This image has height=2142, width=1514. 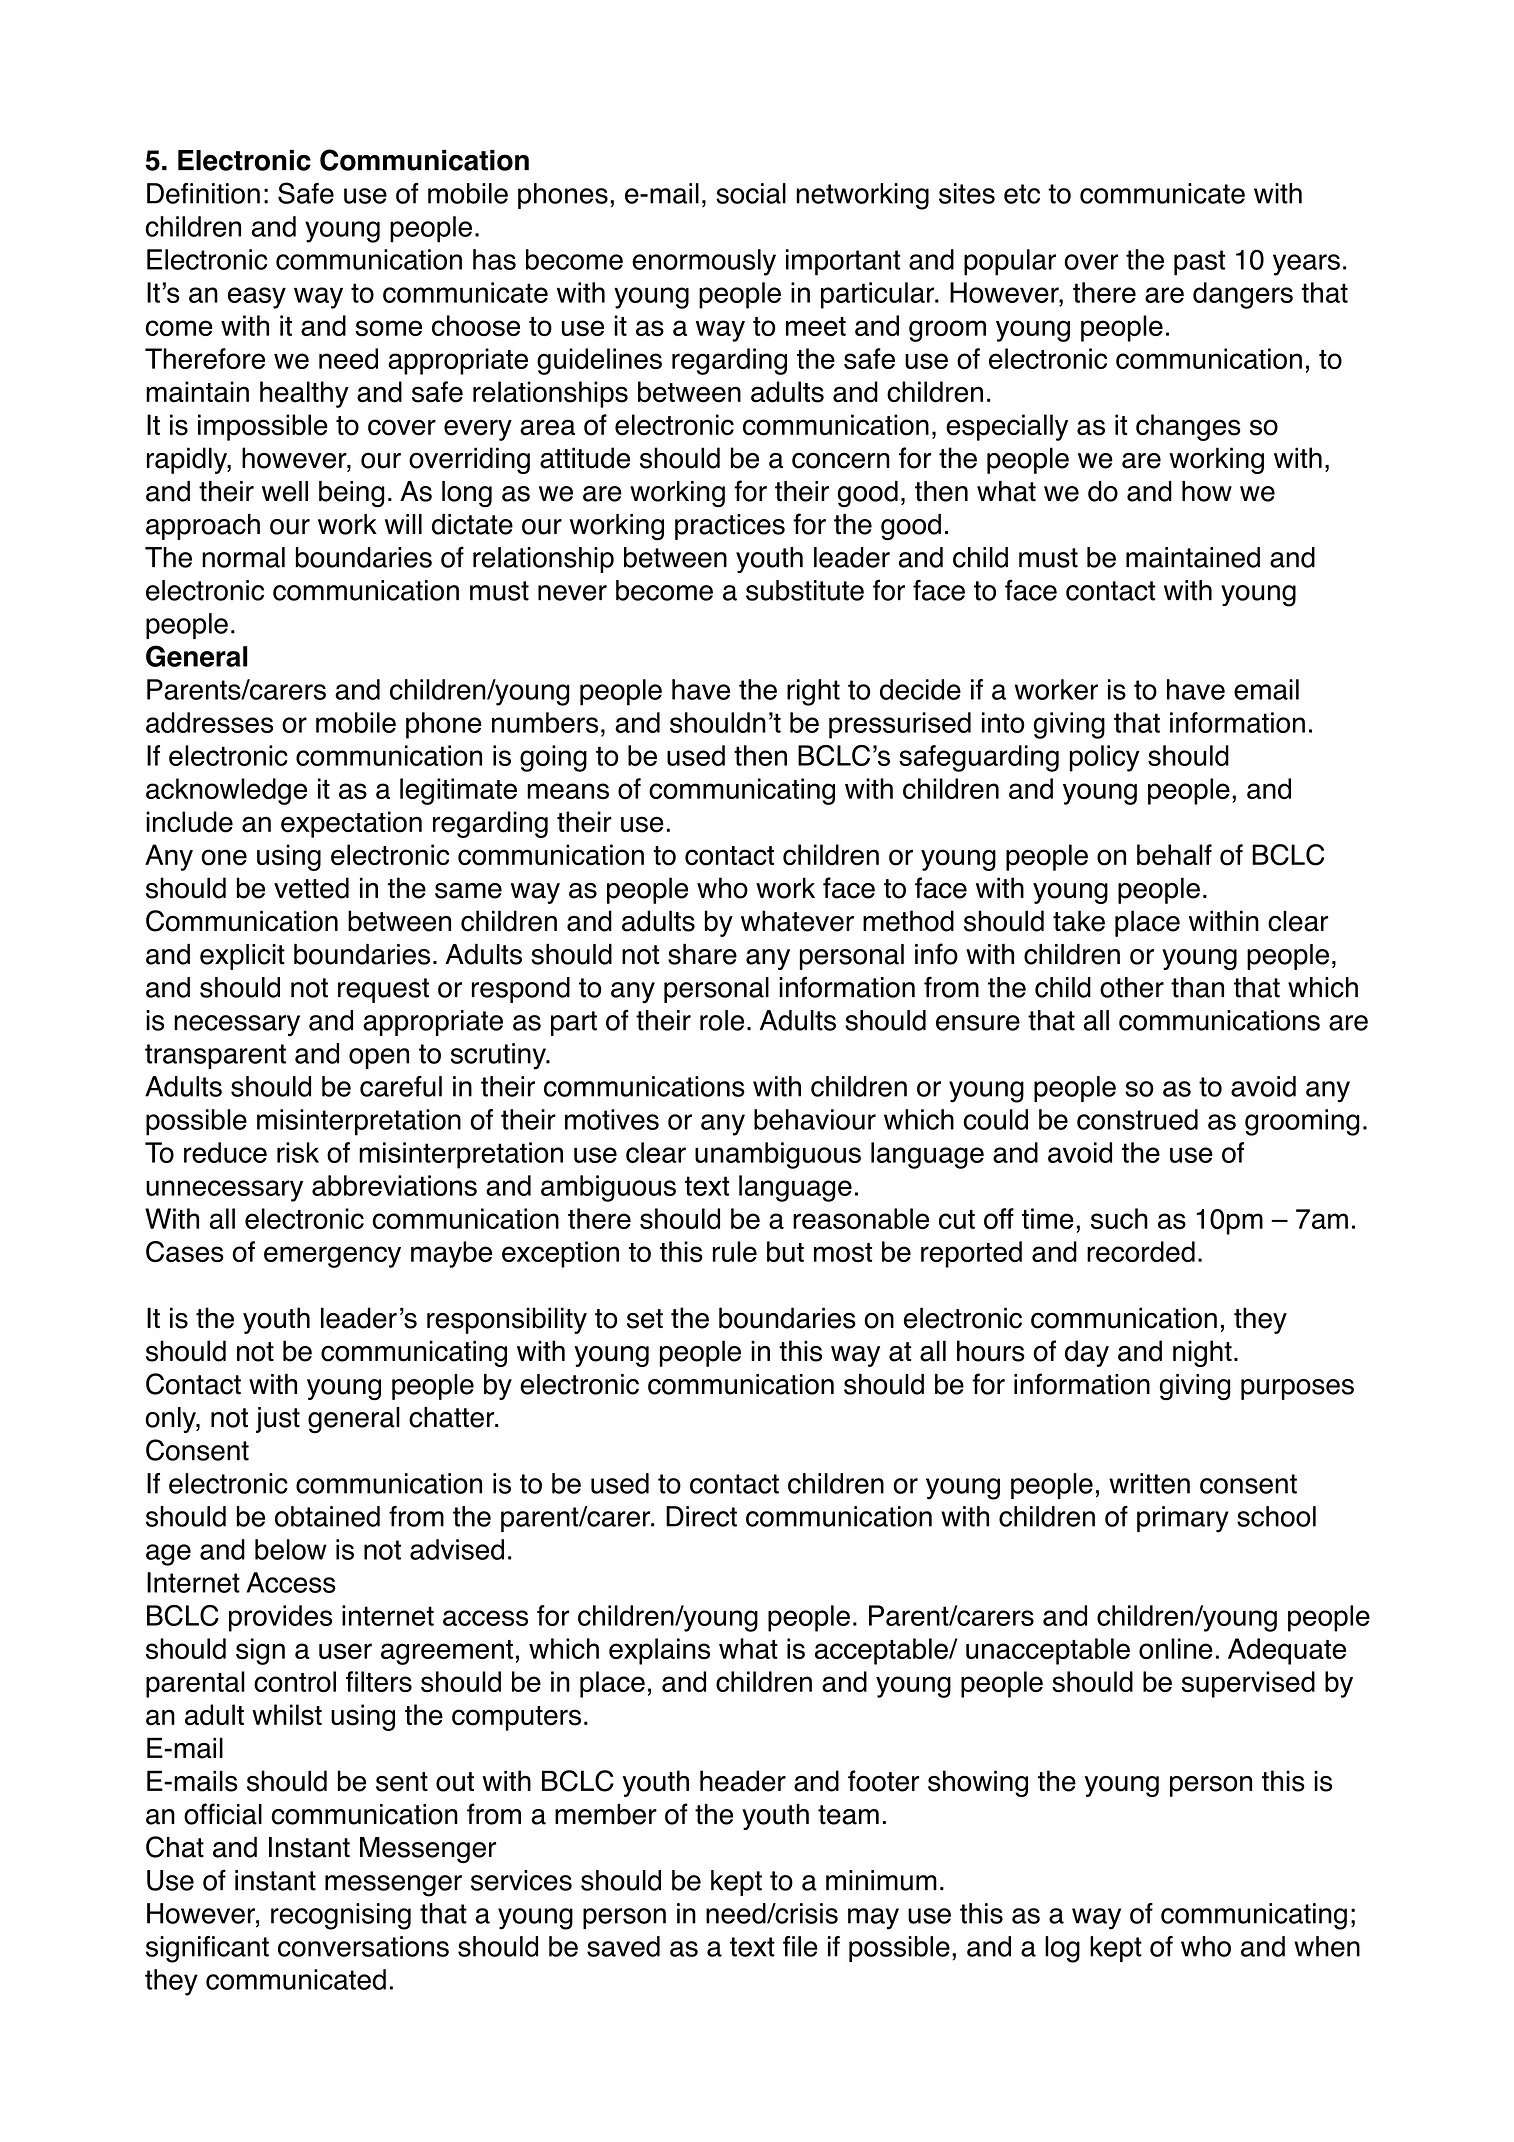 I want to click on role, so click(x=722, y=1020).
